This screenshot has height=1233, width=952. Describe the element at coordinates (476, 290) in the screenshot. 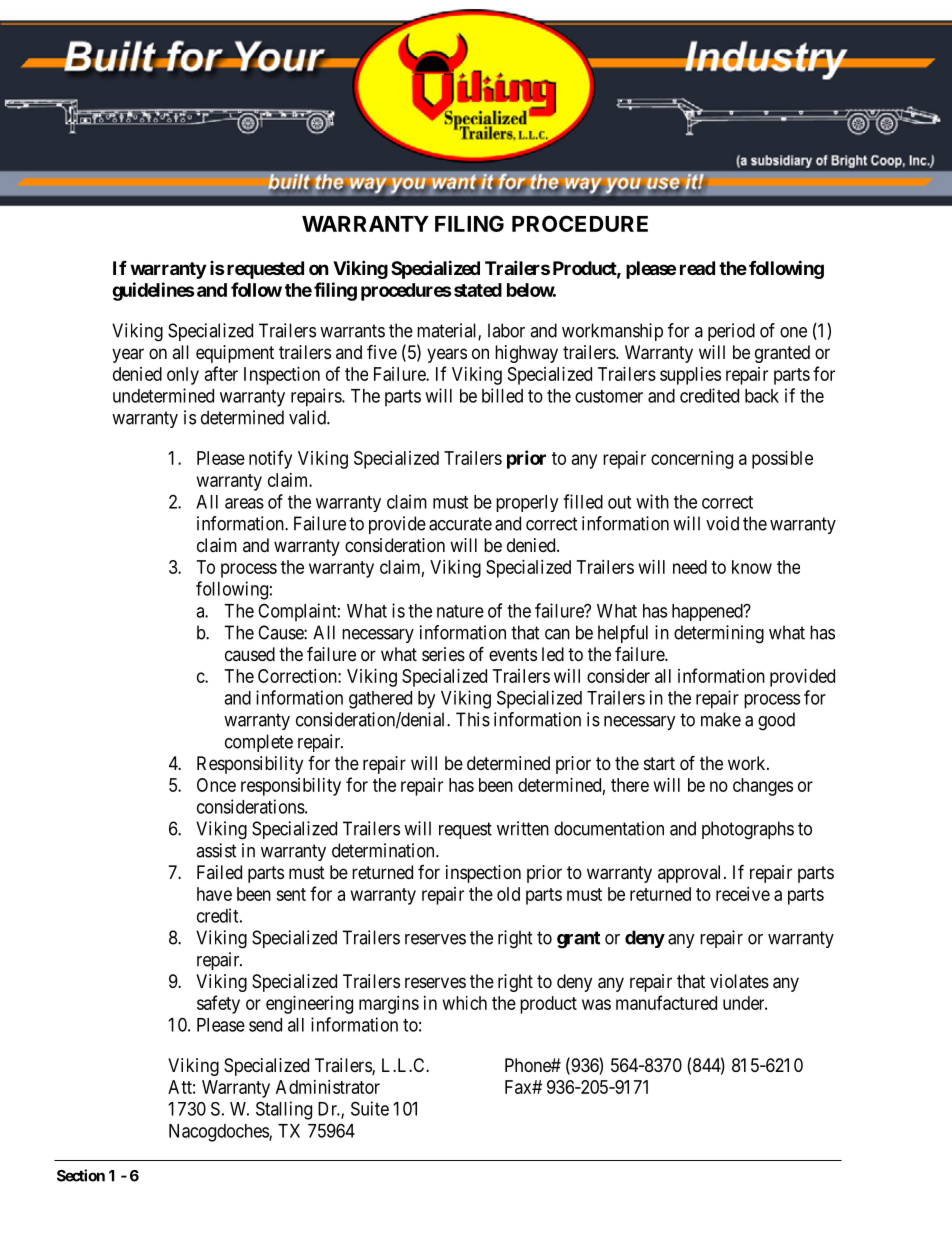

I see `stated` at that location.
